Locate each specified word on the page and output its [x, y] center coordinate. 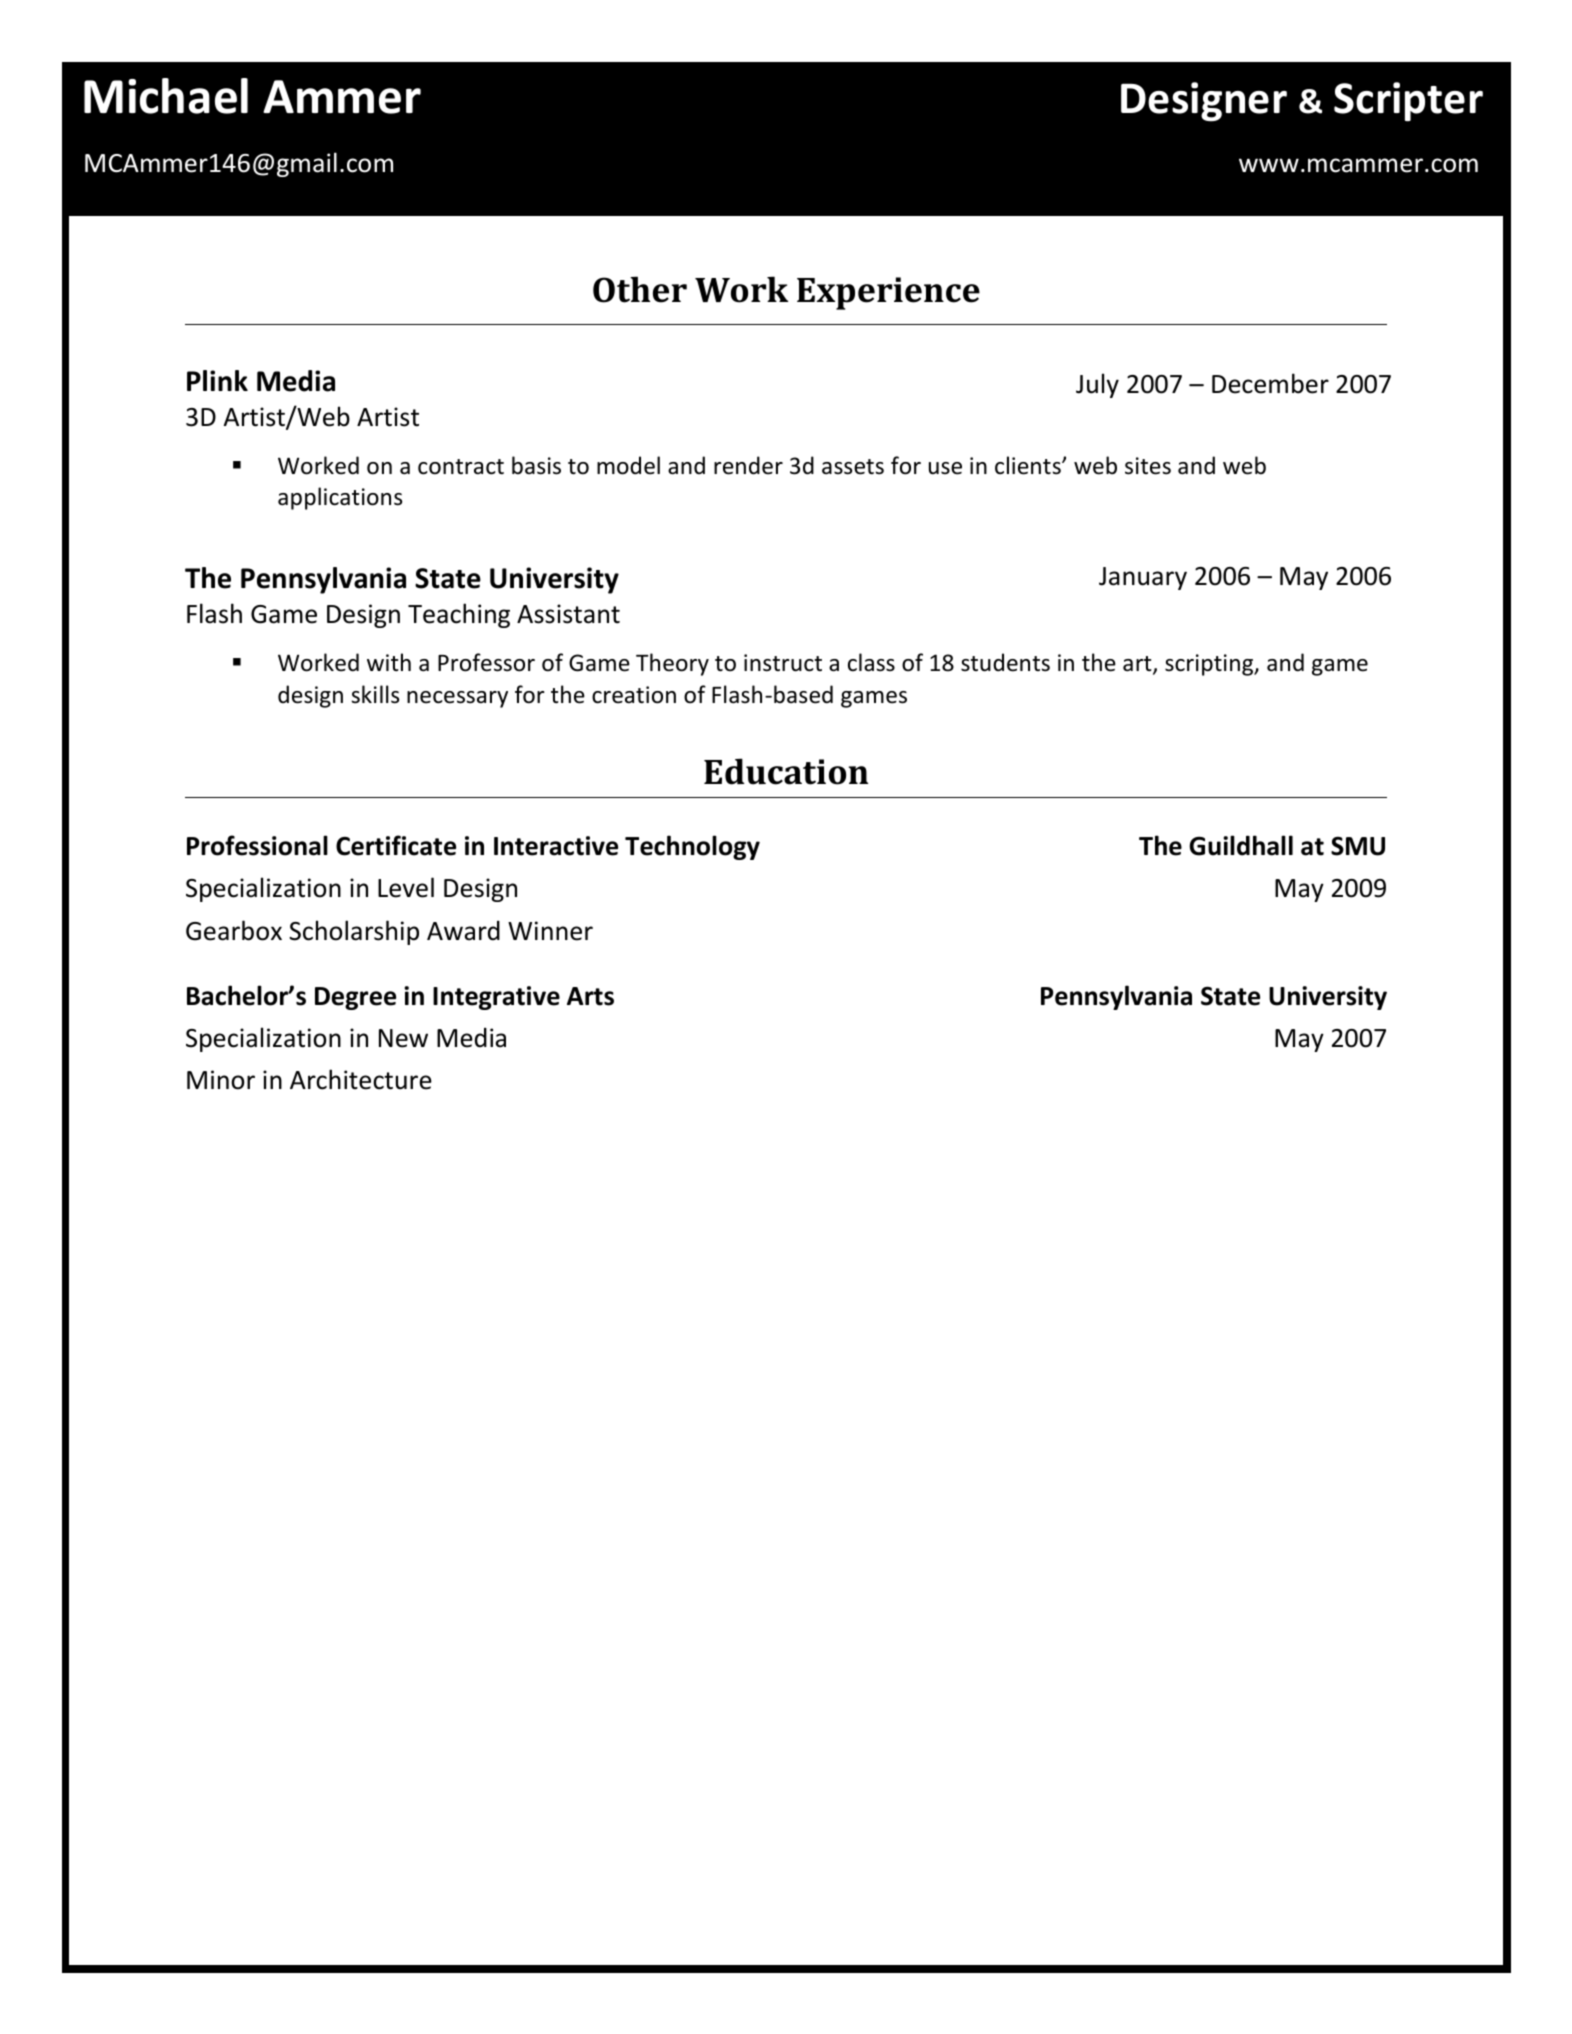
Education [786, 771]
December [1270, 383]
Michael [166, 96]
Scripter [1408, 102]
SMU [1358, 846]
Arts [590, 996]
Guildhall [1241, 845]
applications [340, 498]
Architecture [361, 1079]
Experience [888, 293]
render [748, 465]
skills [375, 694]
